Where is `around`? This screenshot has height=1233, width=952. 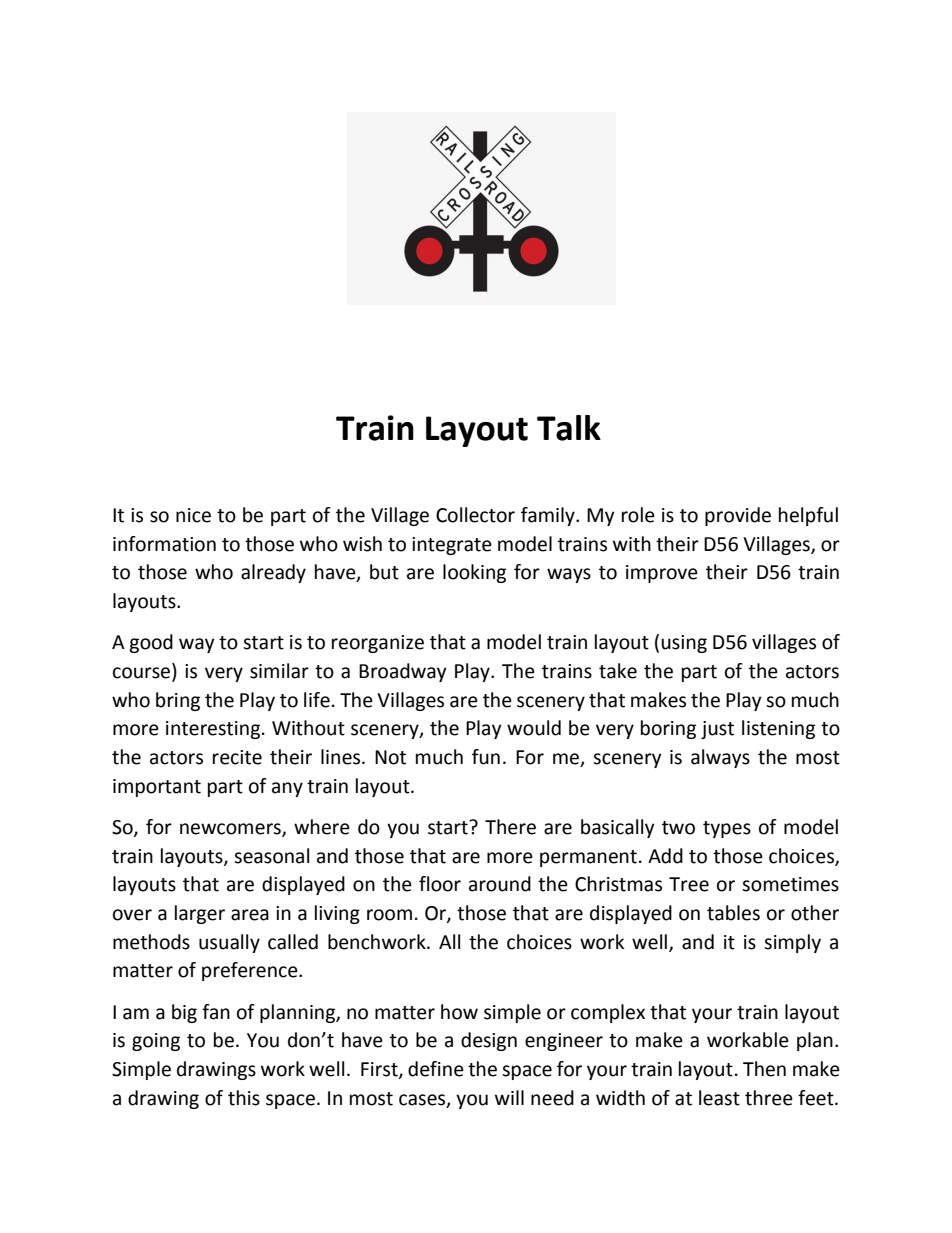
around is located at coordinates (500, 884).
